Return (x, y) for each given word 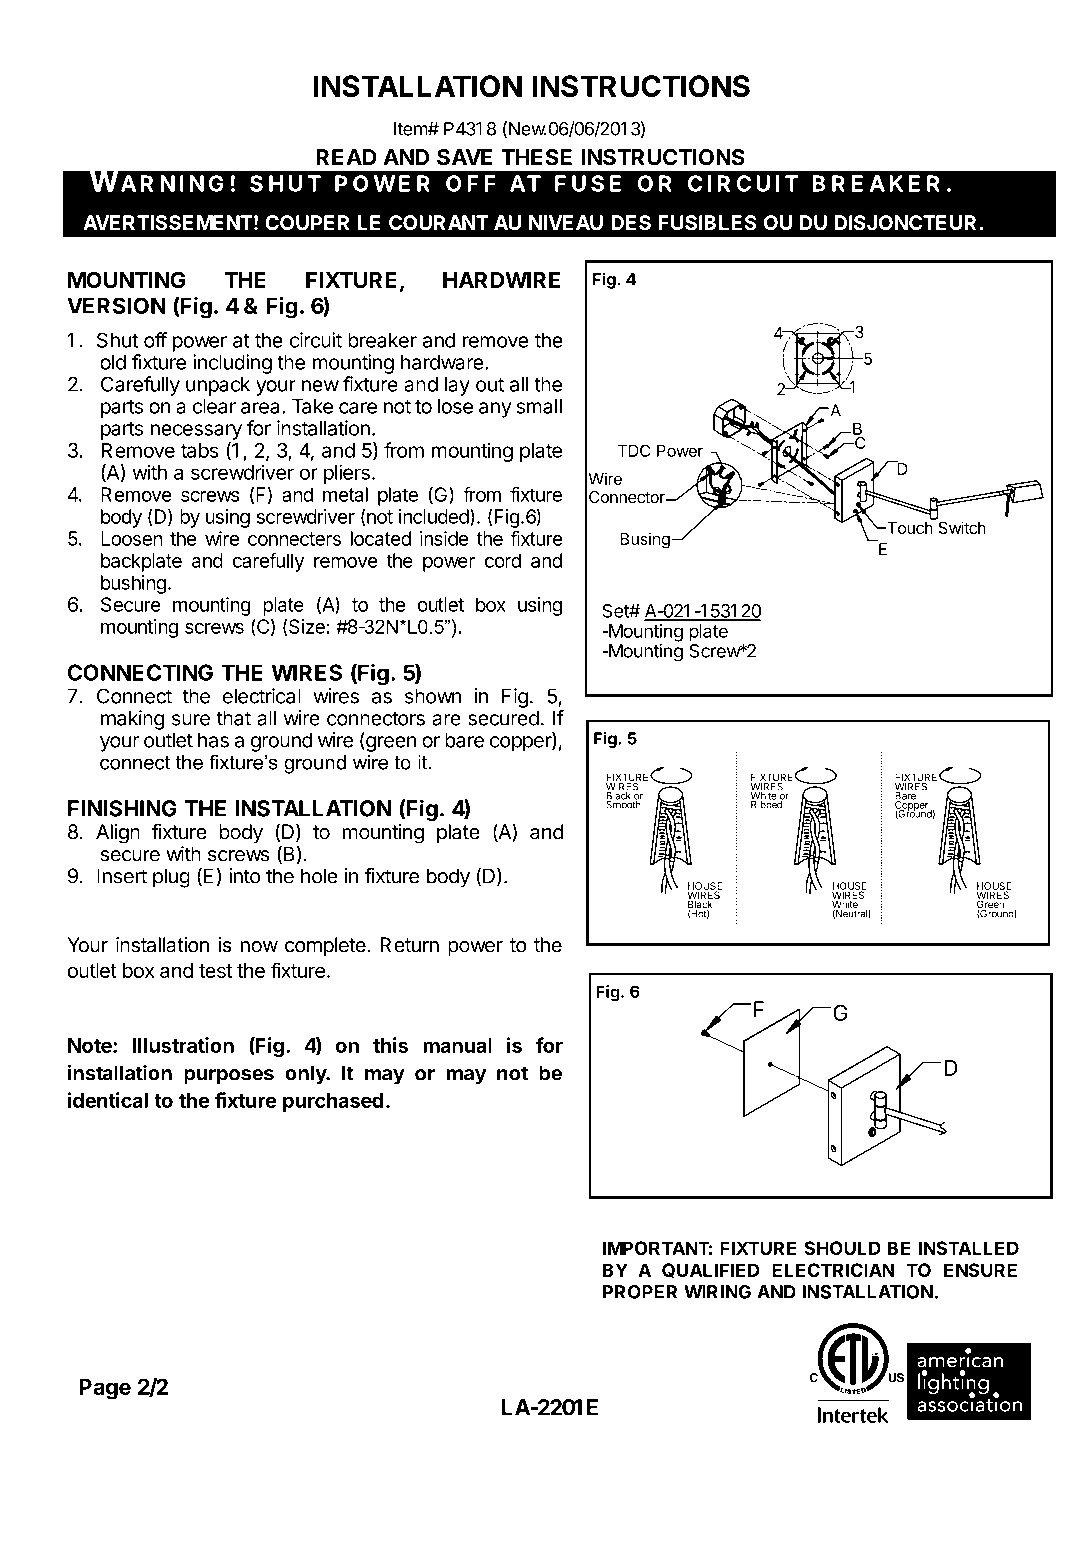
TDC (634, 450)
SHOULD (842, 1248)
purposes (229, 1077)
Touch (909, 528)
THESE (536, 157)
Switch (961, 526)
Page (105, 1389)
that (234, 718)
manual (457, 1045)
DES (631, 223)
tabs (200, 450)
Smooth (623, 803)
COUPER (307, 222)
